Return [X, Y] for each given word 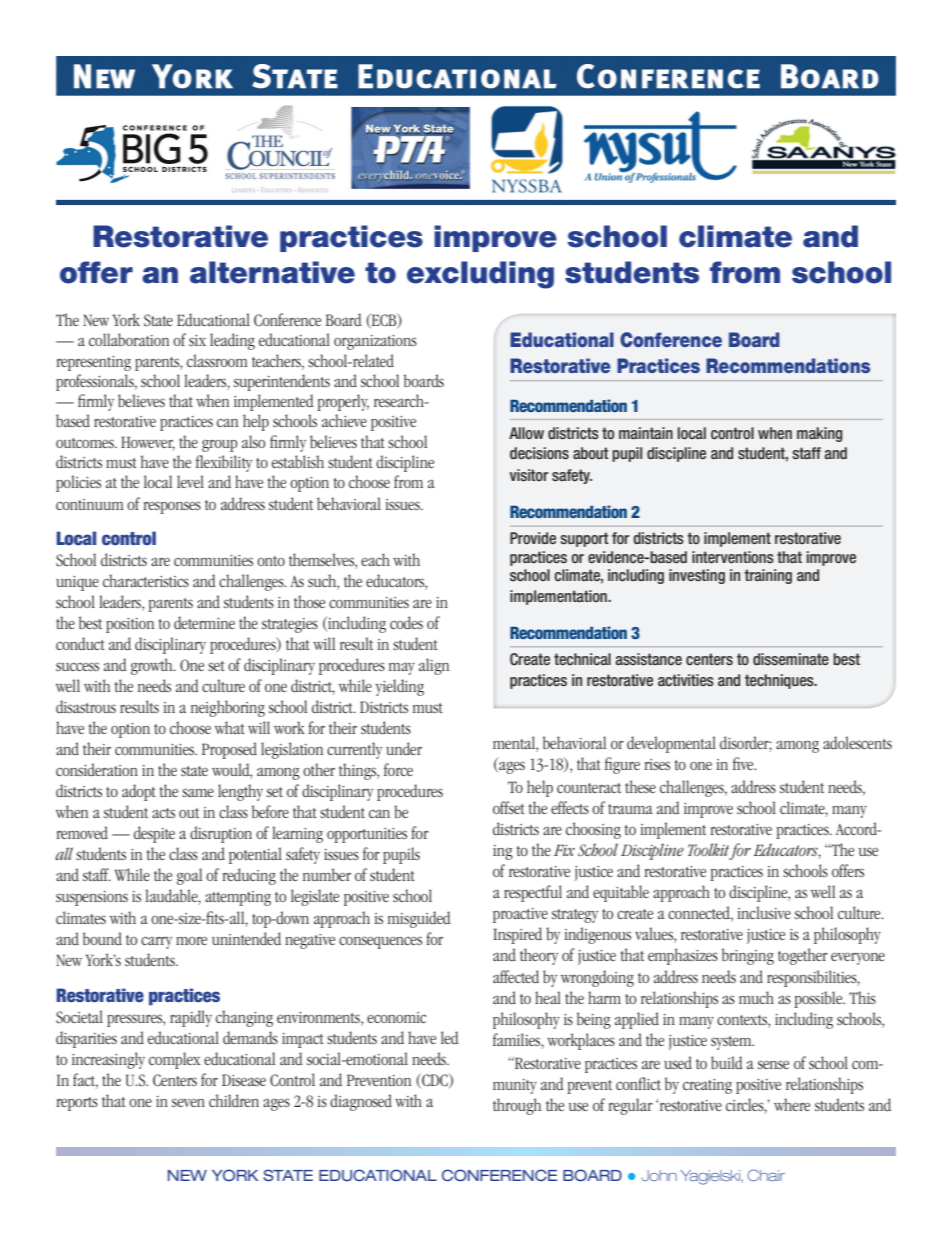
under [404, 748]
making [820, 434]
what [230, 727]
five [744, 763]
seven [188, 1102]
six [197, 340]
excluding [480, 275]
